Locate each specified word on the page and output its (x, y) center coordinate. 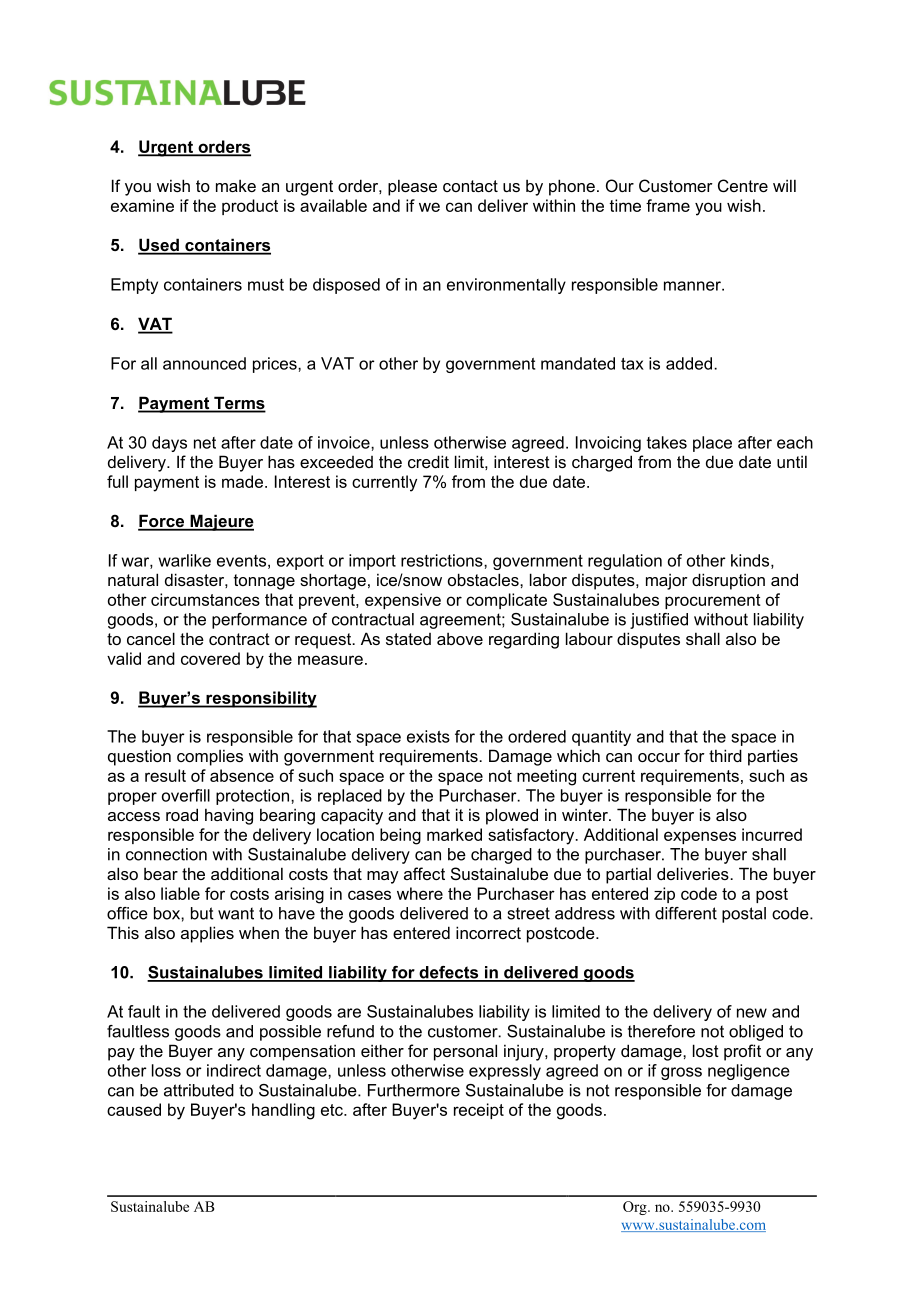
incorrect (488, 932)
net (205, 443)
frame (668, 205)
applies (207, 934)
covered (210, 658)
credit (428, 461)
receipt (479, 1111)
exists (428, 736)
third (725, 755)
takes (667, 442)
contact (470, 186)
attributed (199, 1090)
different (686, 913)
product (250, 207)
